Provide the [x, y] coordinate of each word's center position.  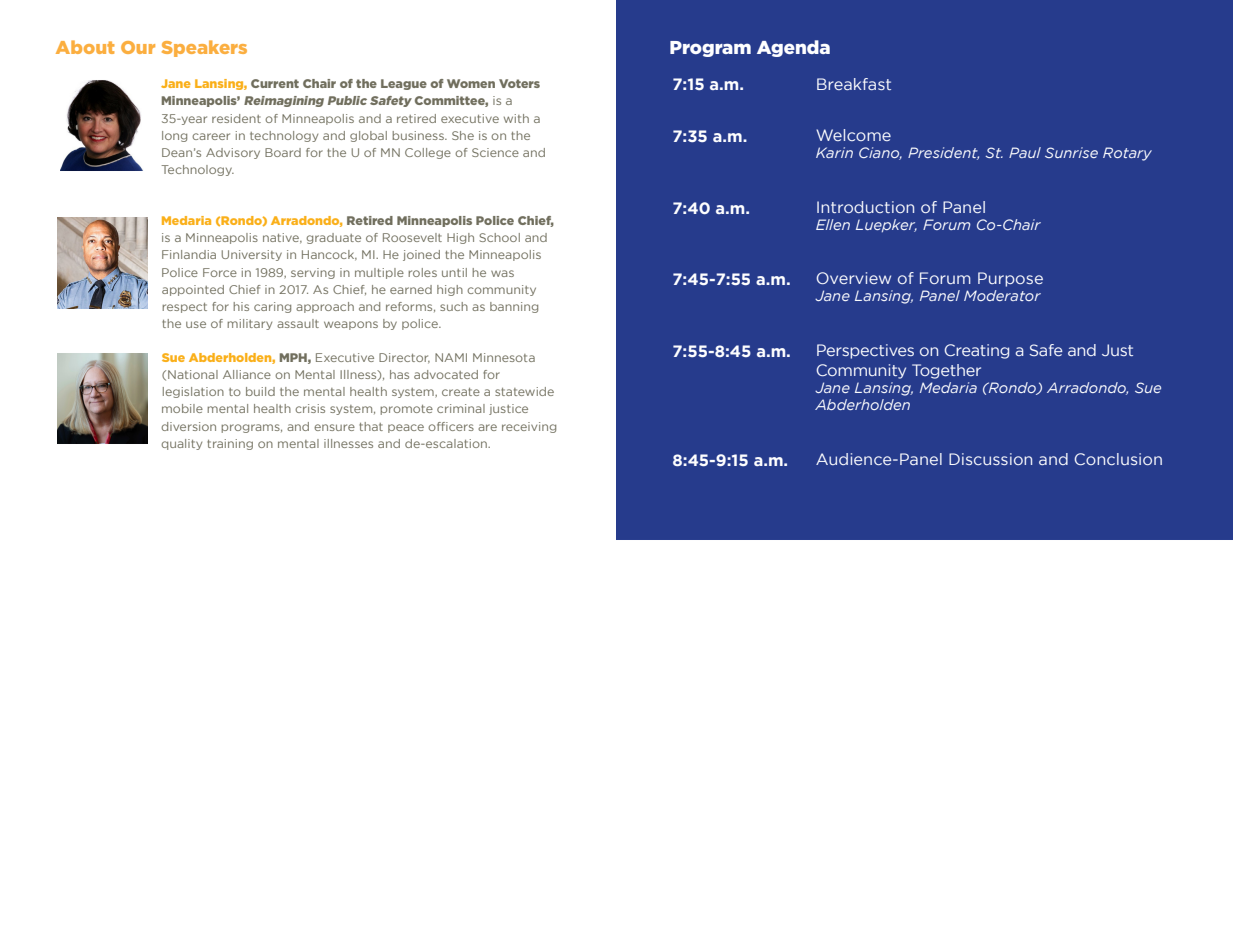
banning [514, 307]
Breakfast [854, 84]
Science [495, 152]
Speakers [204, 48]
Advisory [233, 153]
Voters [519, 83]
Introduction [865, 207]
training [230, 444]
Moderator [1002, 295]
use [196, 324]
